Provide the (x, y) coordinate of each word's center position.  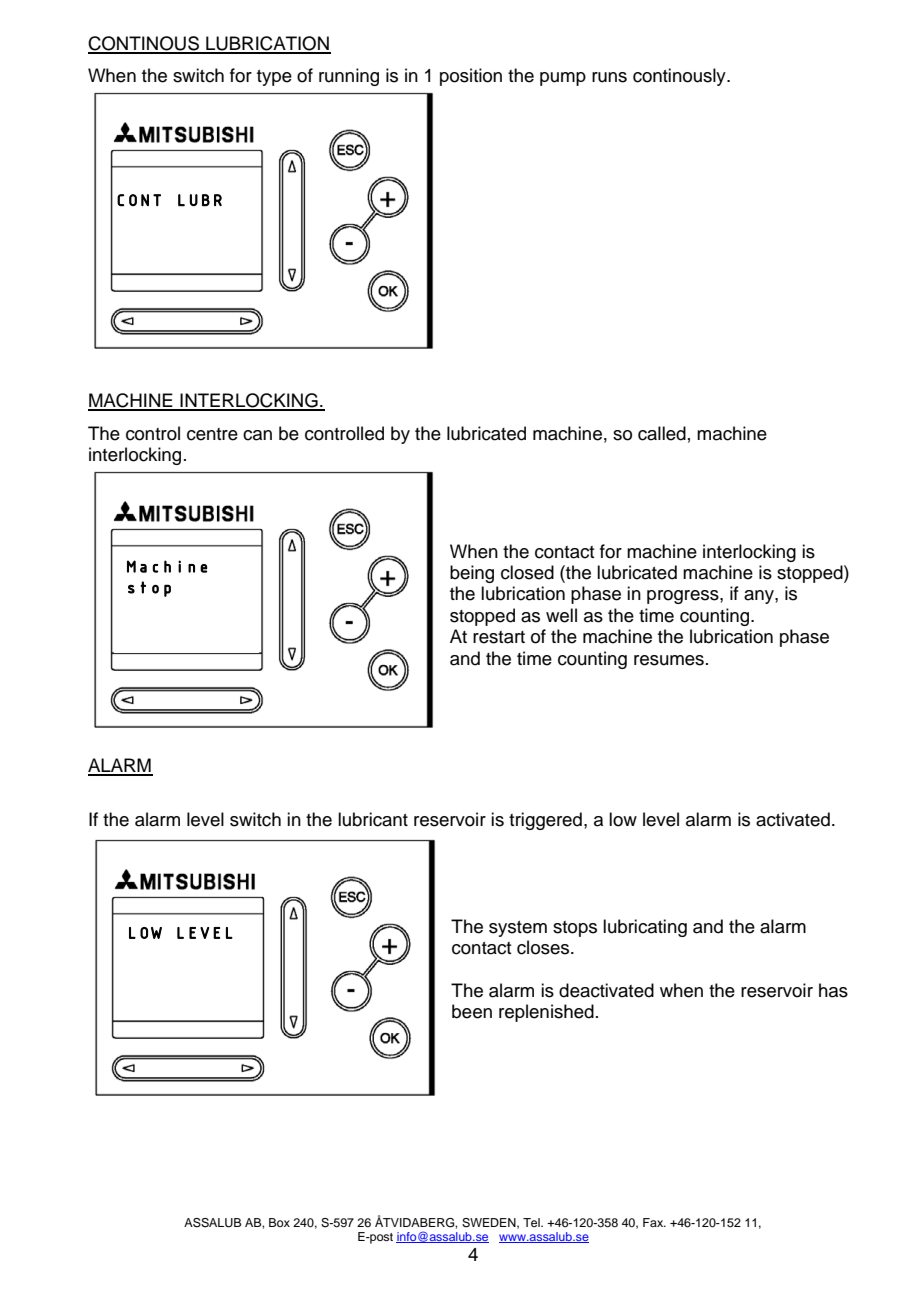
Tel (532, 1222)
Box (279, 1222)
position (471, 77)
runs (609, 77)
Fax (654, 1222)
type (274, 78)
